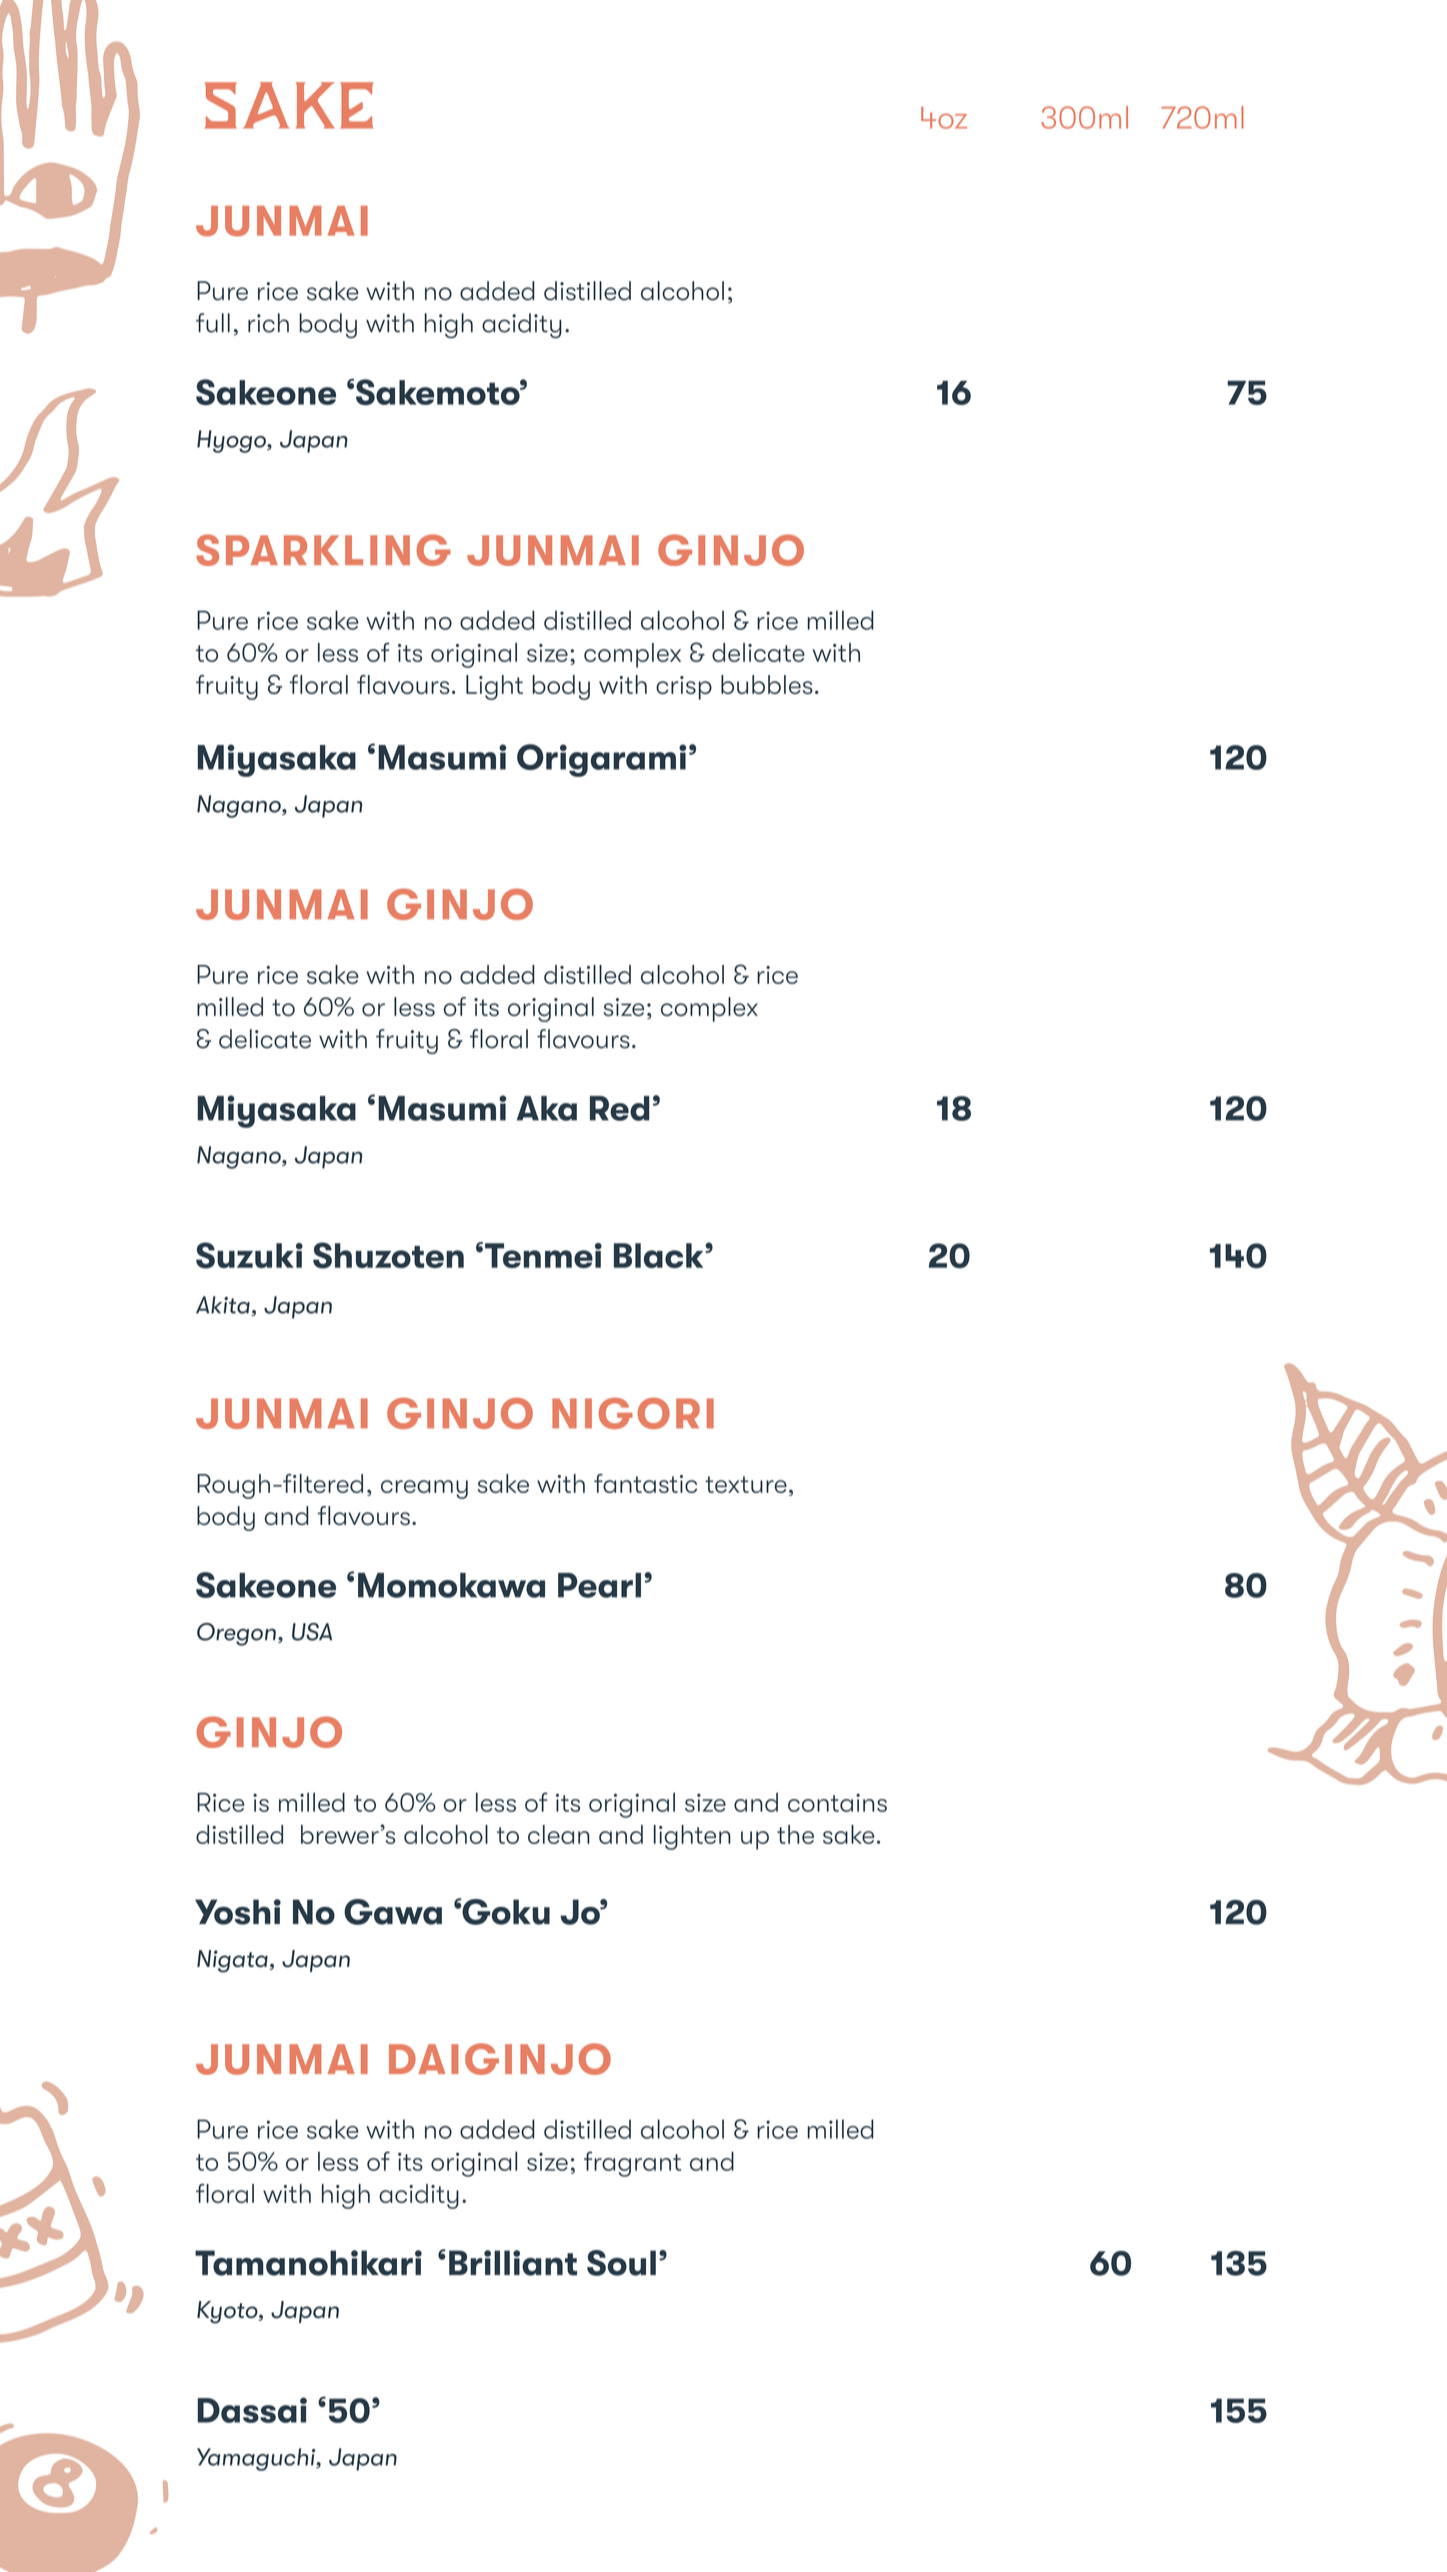 The width and height of the image is (1447, 2572). What do you see at coordinates (312, 1632) in the image?
I see `USA` at bounding box center [312, 1632].
